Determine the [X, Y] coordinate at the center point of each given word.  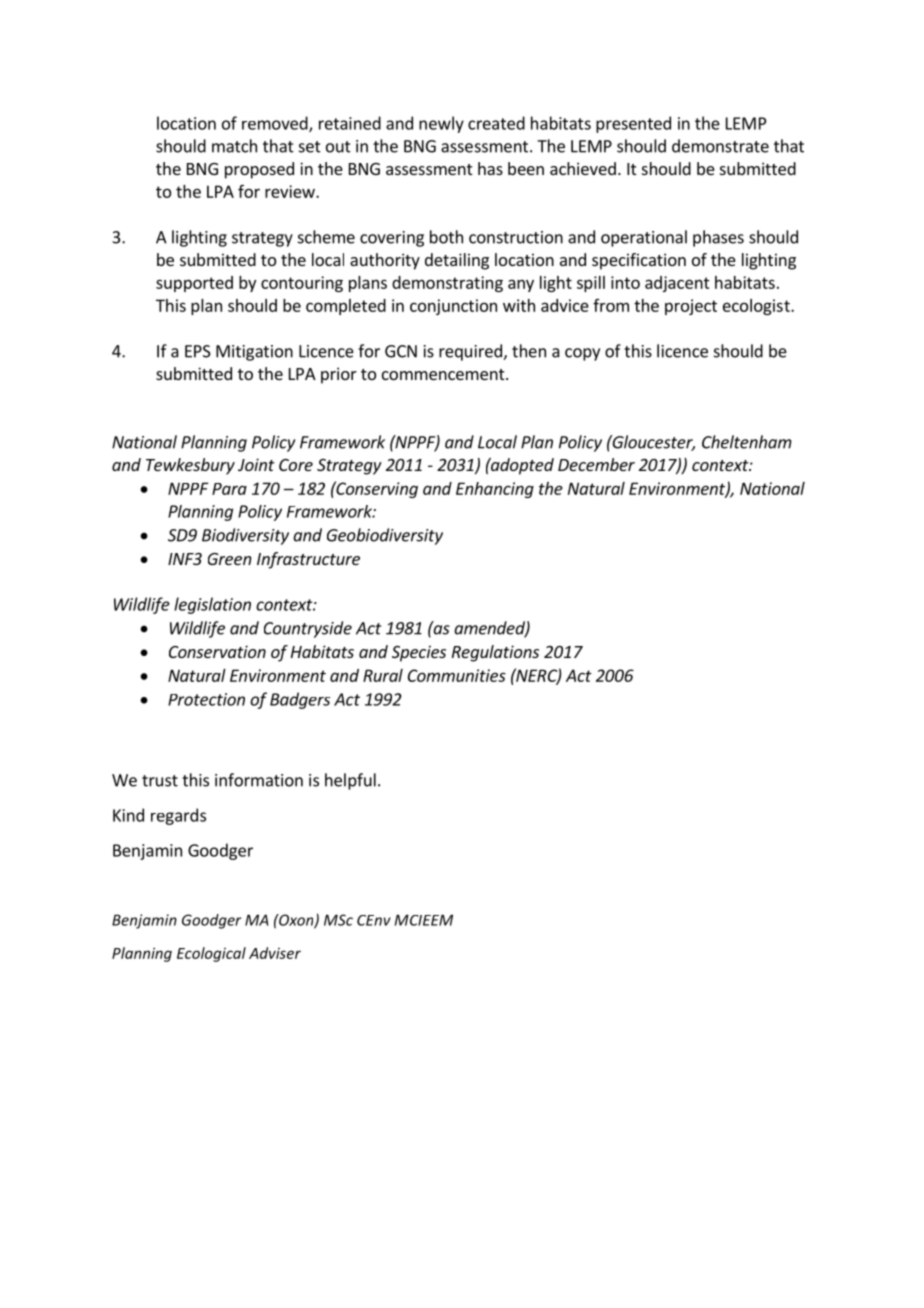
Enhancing [495, 490]
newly [441, 124]
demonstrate [720, 146]
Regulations [495, 653]
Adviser [275, 953]
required [471, 352]
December [596, 464]
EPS [198, 351]
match [234, 146]
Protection [206, 699]
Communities [457, 675]
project [691, 307]
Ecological [211, 954]
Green [230, 559]
